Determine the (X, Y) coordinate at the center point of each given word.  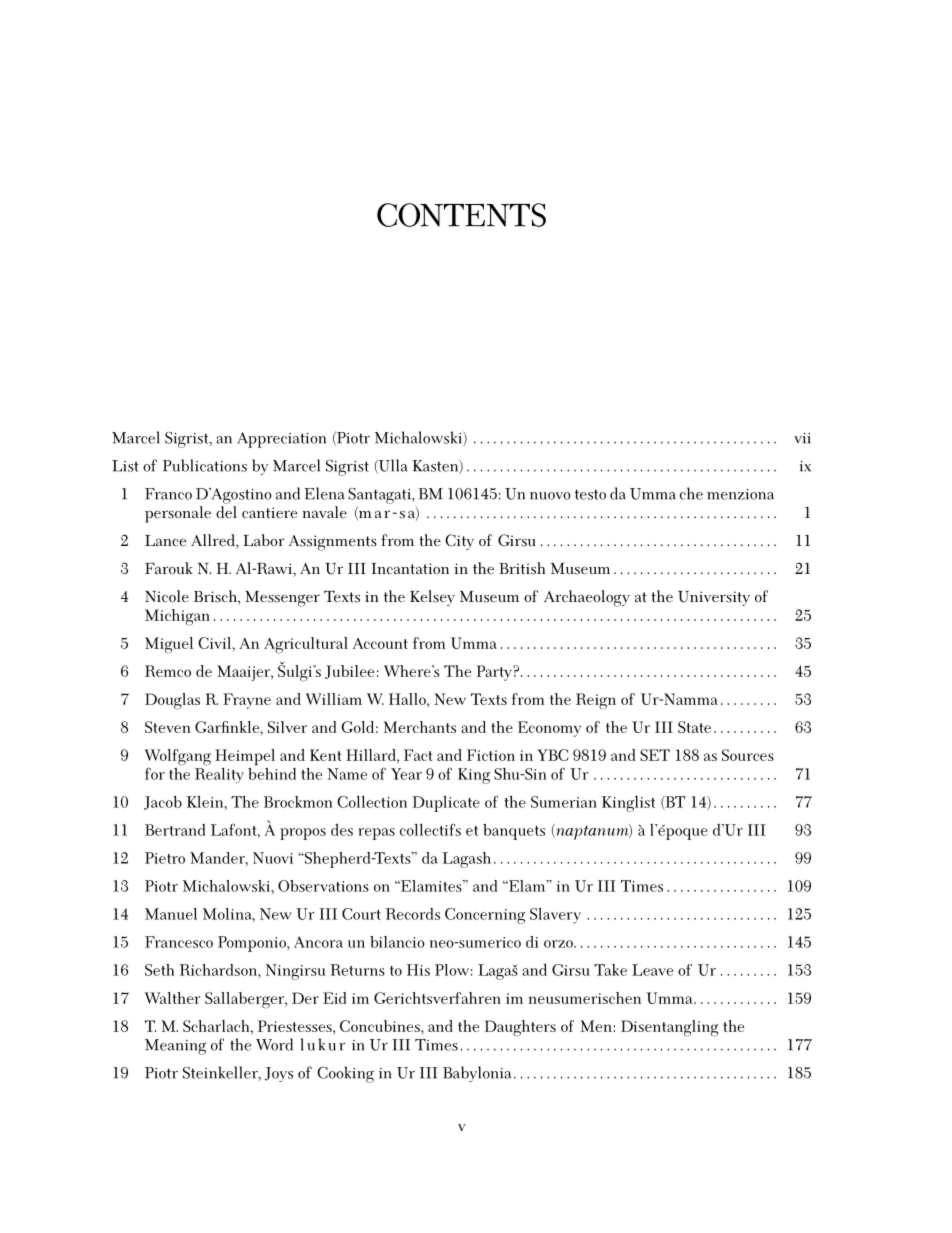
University (714, 598)
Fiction (491, 755)
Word (274, 1044)
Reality (219, 774)
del (226, 511)
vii (802, 438)
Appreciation (281, 440)
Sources (748, 755)
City (459, 542)
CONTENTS (461, 215)
